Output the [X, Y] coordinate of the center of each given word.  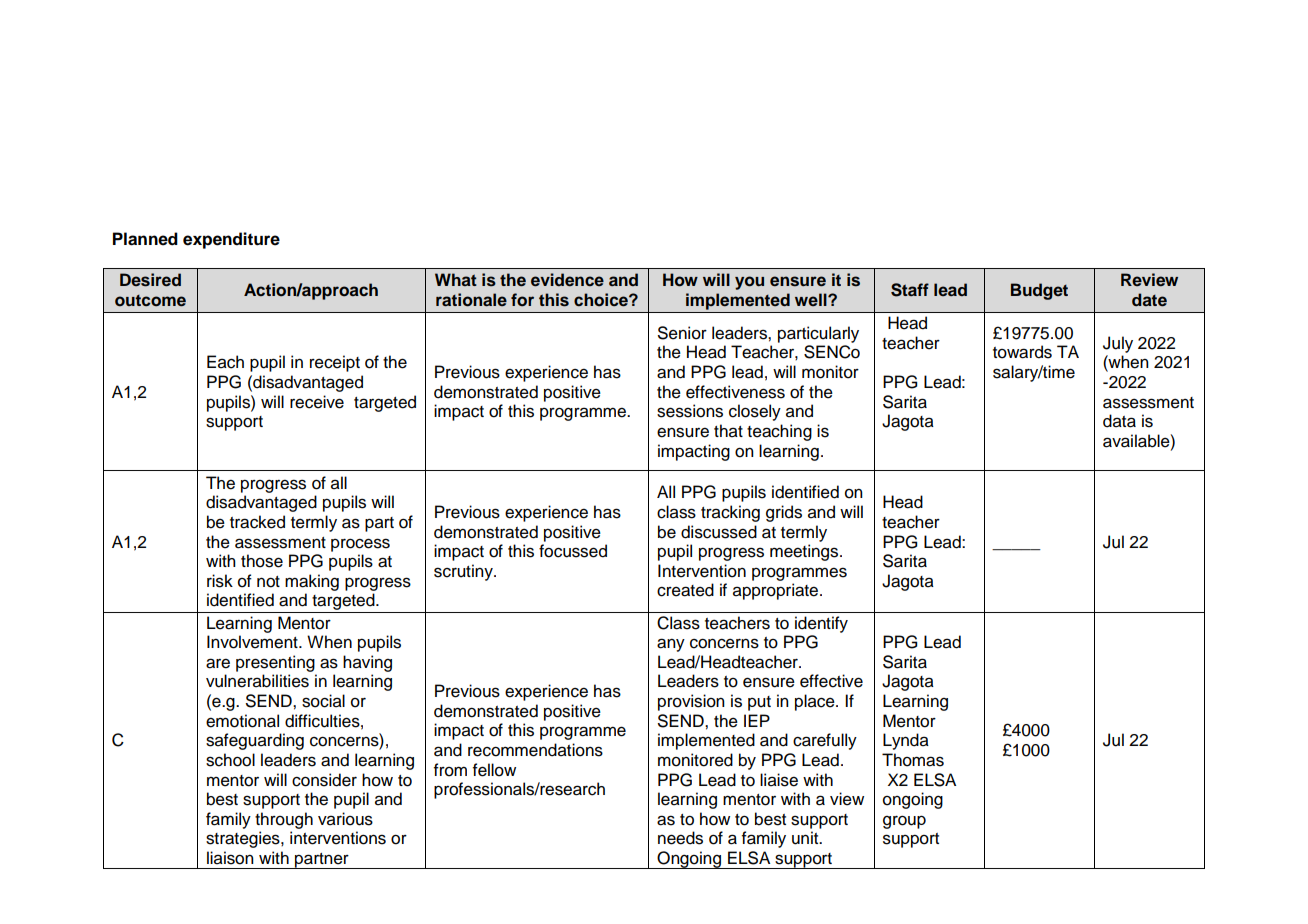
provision [691, 702]
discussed [719, 532]
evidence [567, 280]
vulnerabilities [257, 681]
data [1119, 421]
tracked [257, 522]
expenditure [231, 240]
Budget [1039, 291]
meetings [805, 552]
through [284, 820]
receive [317, 402]
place [816, 702]
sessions [690, 411]
